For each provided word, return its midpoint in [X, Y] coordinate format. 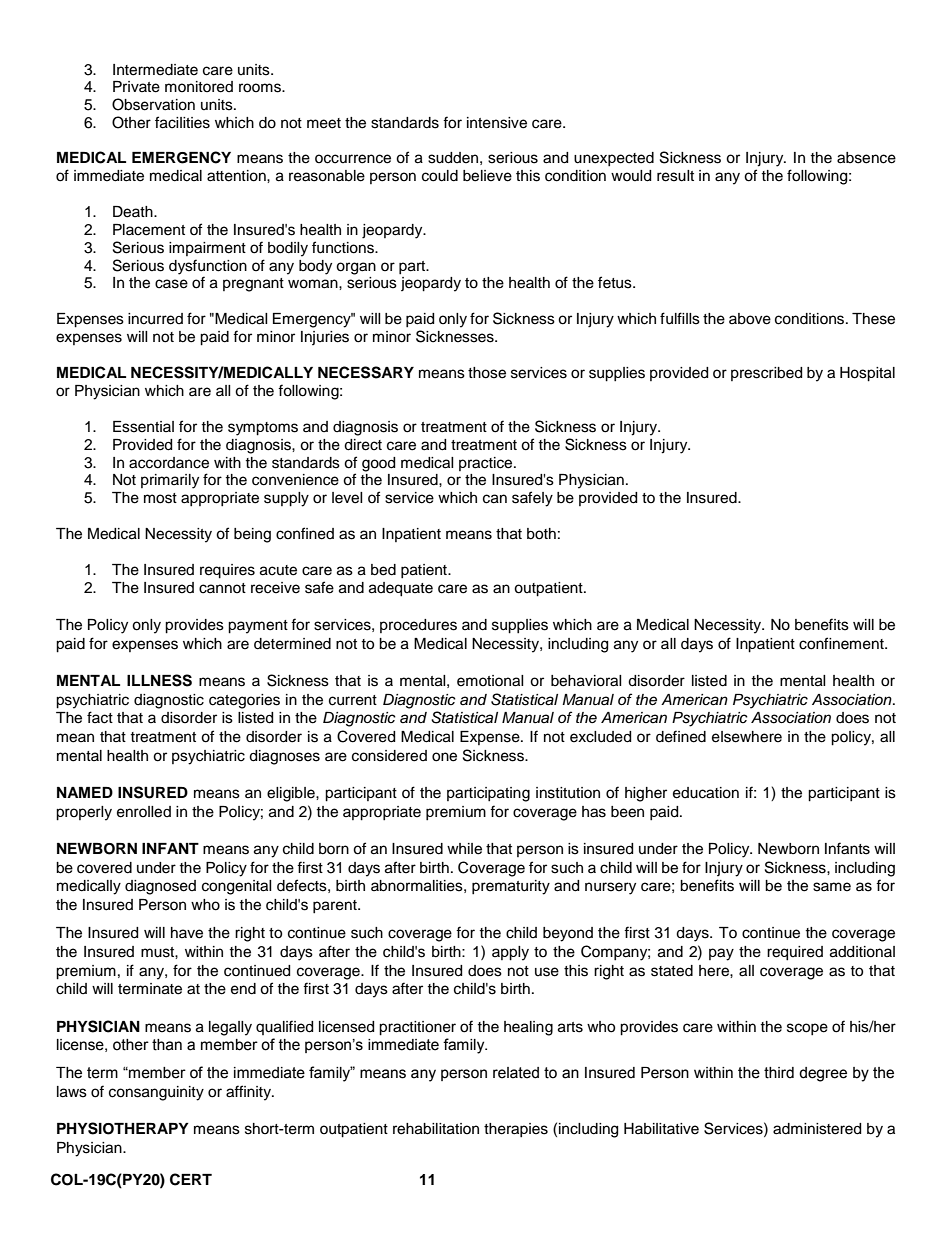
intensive [497, 123]
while [464, 849]
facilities [182, 122]
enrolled [144, 812]
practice [487, 464]
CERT [191, 1179]
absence [866, 158]
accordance [169, 463]
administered [817, 1129]
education [706, 793]
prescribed [766, 374]
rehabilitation [436, 1129]
